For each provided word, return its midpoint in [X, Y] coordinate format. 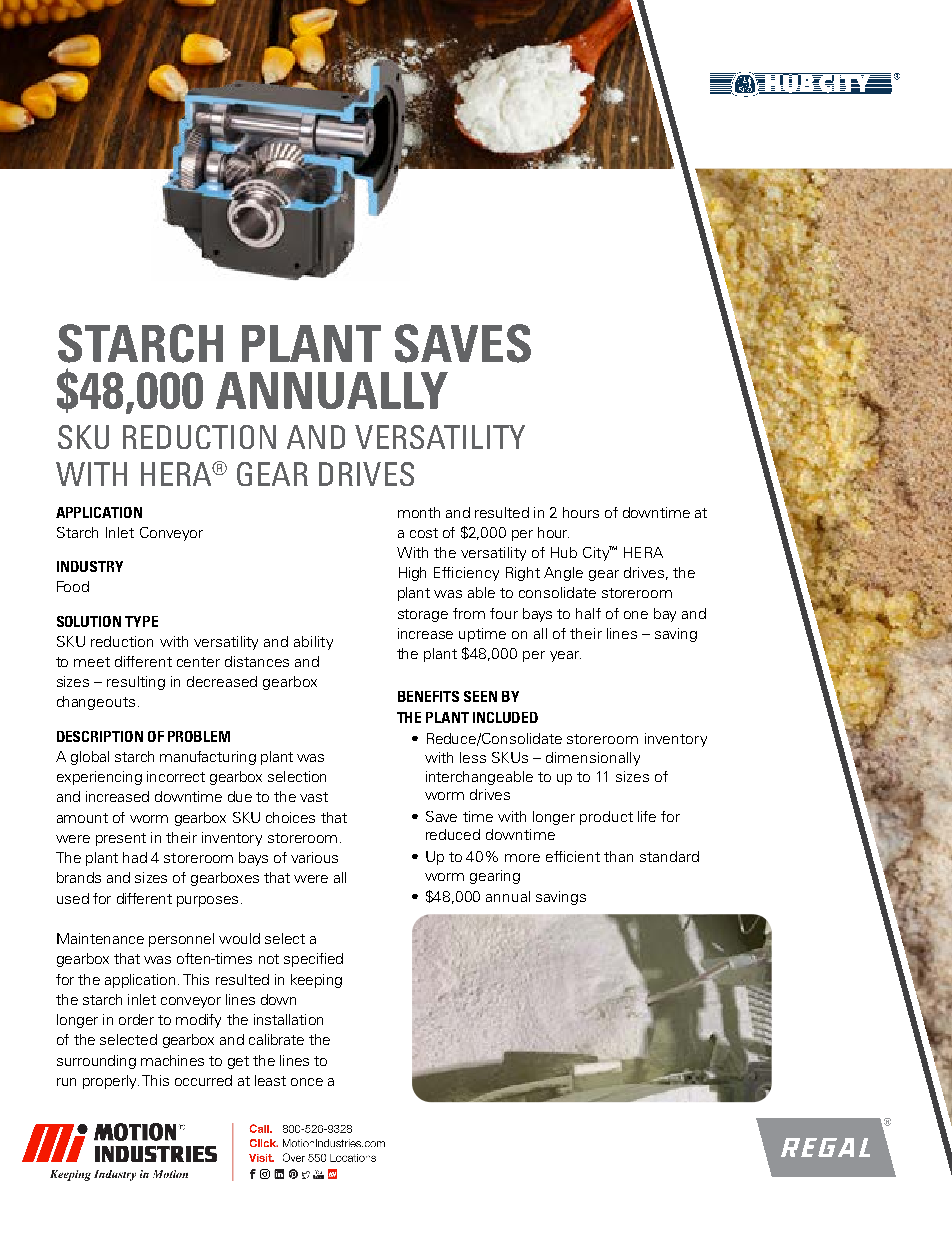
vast [314, 797]
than [618, 856]
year [565, 656]
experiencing [99, 778]
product [606, 818]
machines [172, 1060]
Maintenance [100, 938]
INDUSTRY [90, 566]
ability [313, 643]
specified [313, 960]
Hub [564, 552]
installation [288, 1019]
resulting [136, 683]
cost [424, 533]
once [307, 1082]
